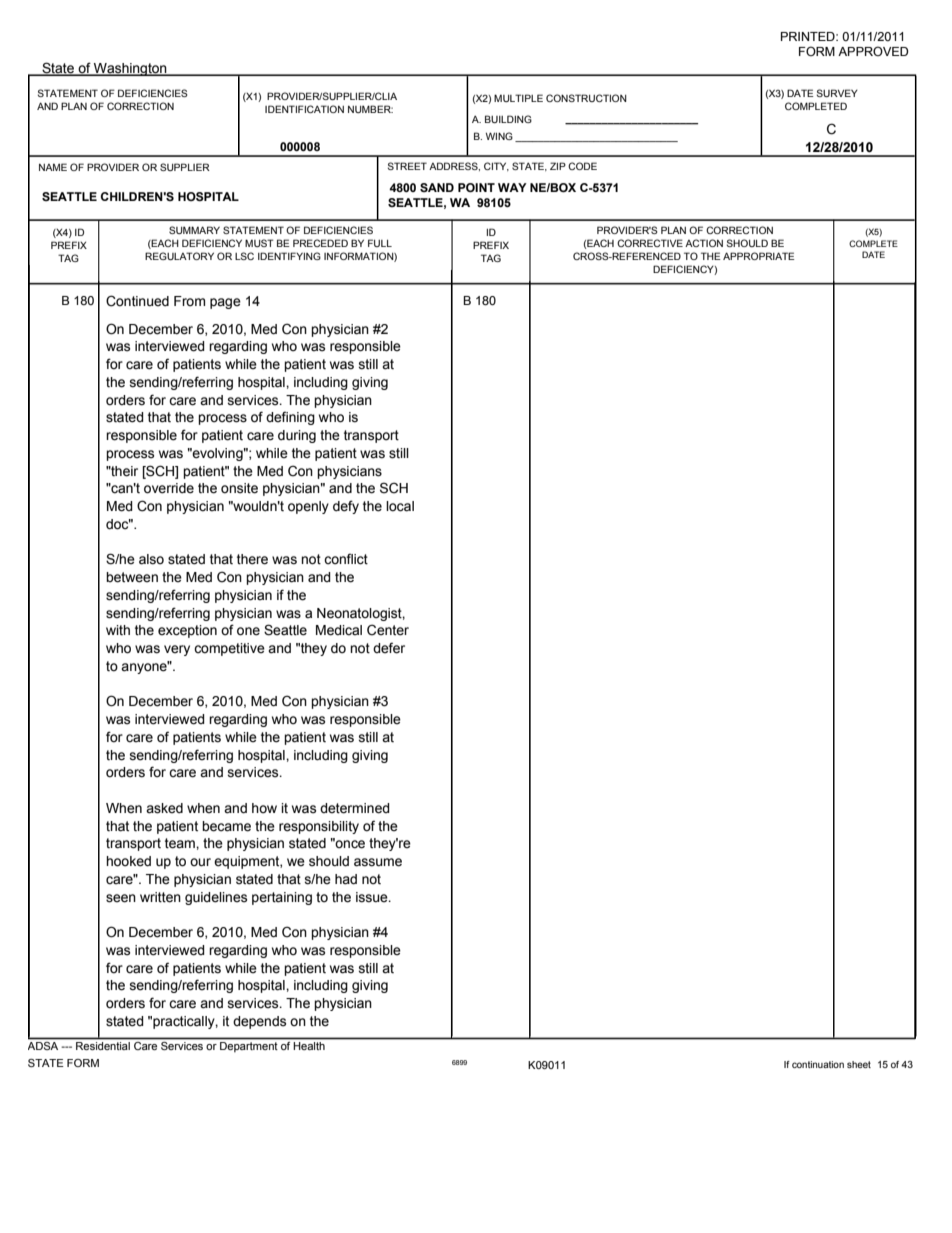 The image size is (952, 1233). What do you see at coordinates (389, 648) in the image?
I see `defer` at bounding box center [389, 648].
